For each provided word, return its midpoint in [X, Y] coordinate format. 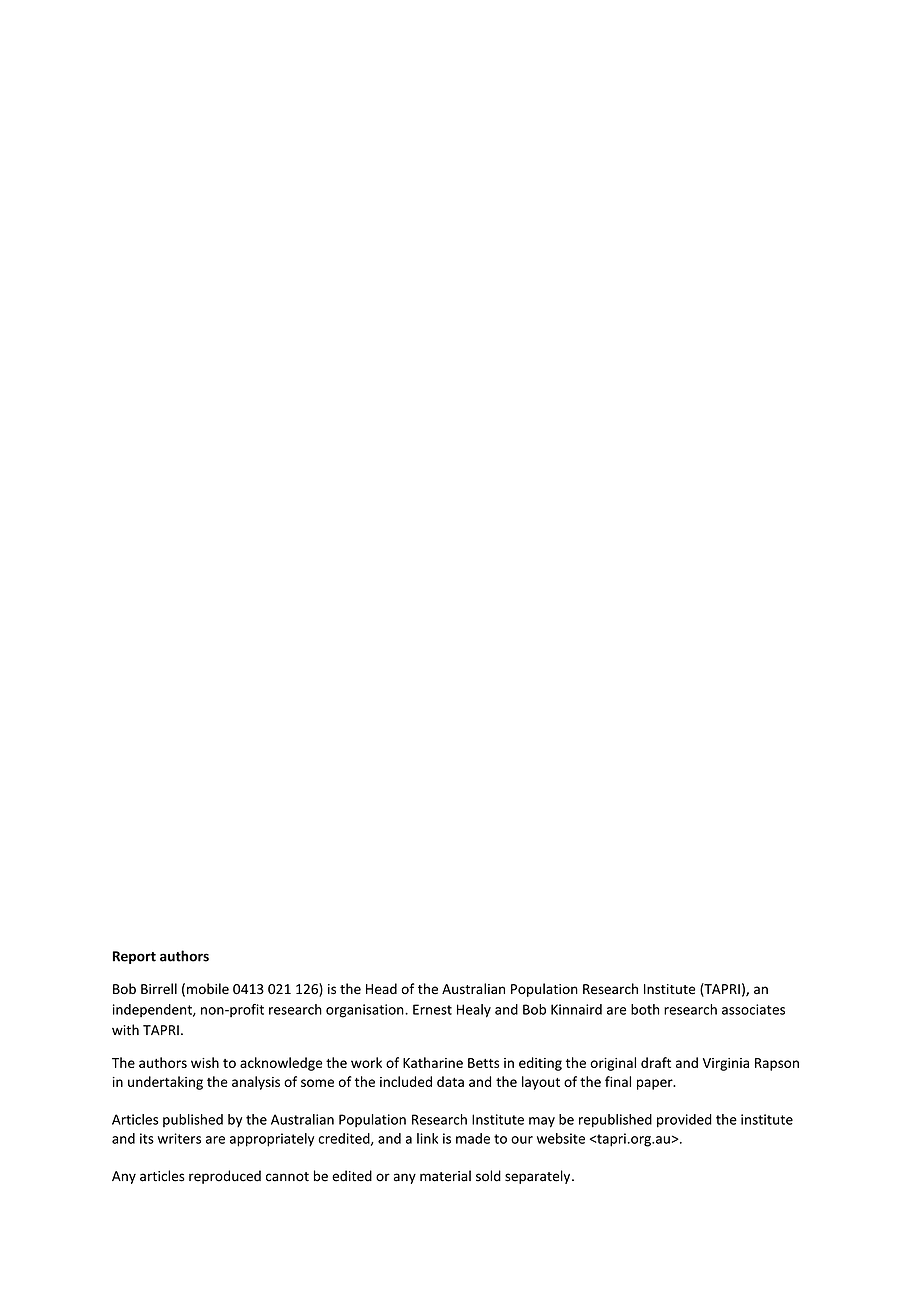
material [445, 1176]
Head [381, 989]
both [645, 1009]
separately [539, 1177]
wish [205, 1062]
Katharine [433, 1062]
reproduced [225, 1177]
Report [134, 957]
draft [656, 1062]
